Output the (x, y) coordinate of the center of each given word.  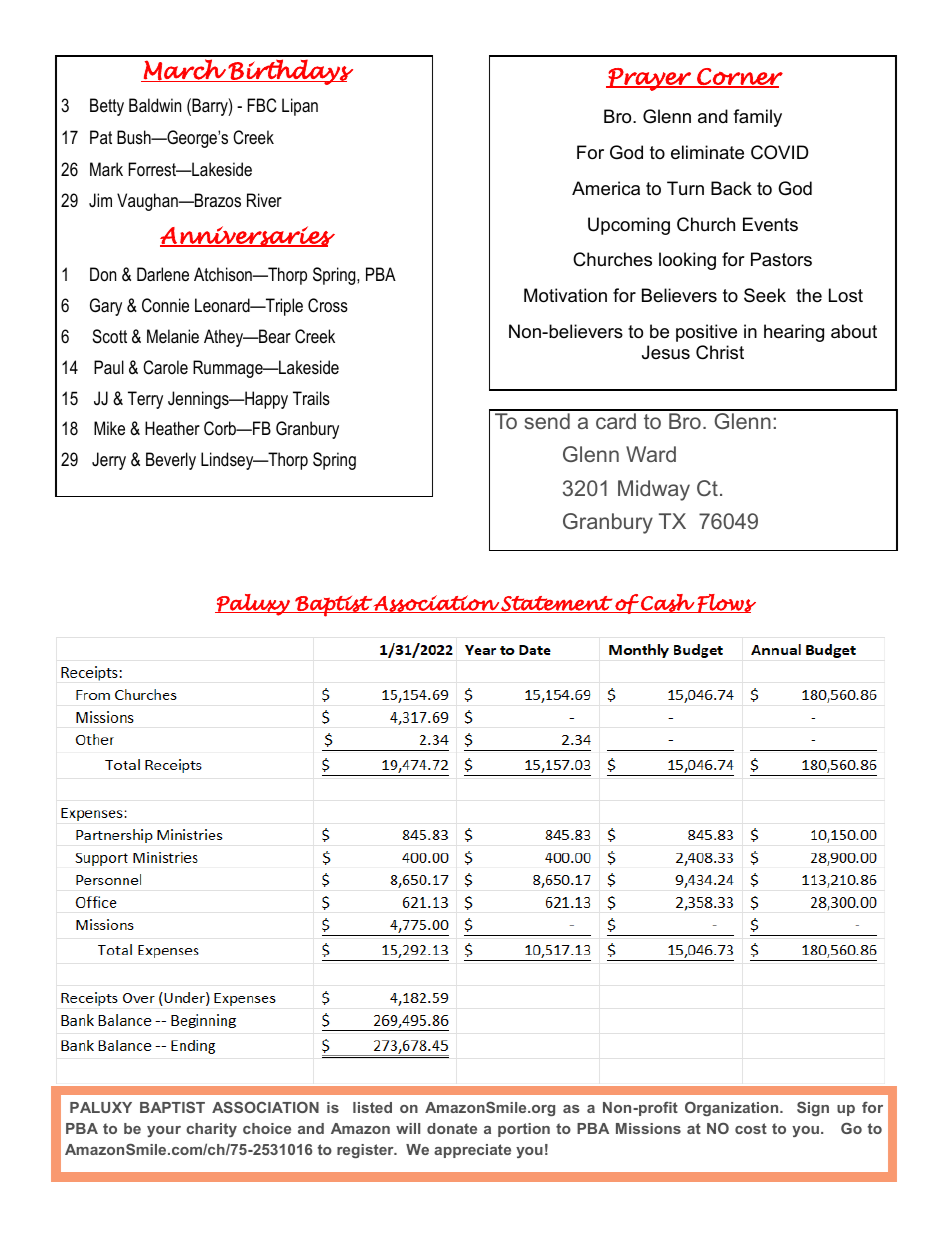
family (757, 118)
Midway (654, 490)
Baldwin (155, 105)
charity (211, 1130)
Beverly (171, 461)
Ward (651, 454)
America (606, 188)
